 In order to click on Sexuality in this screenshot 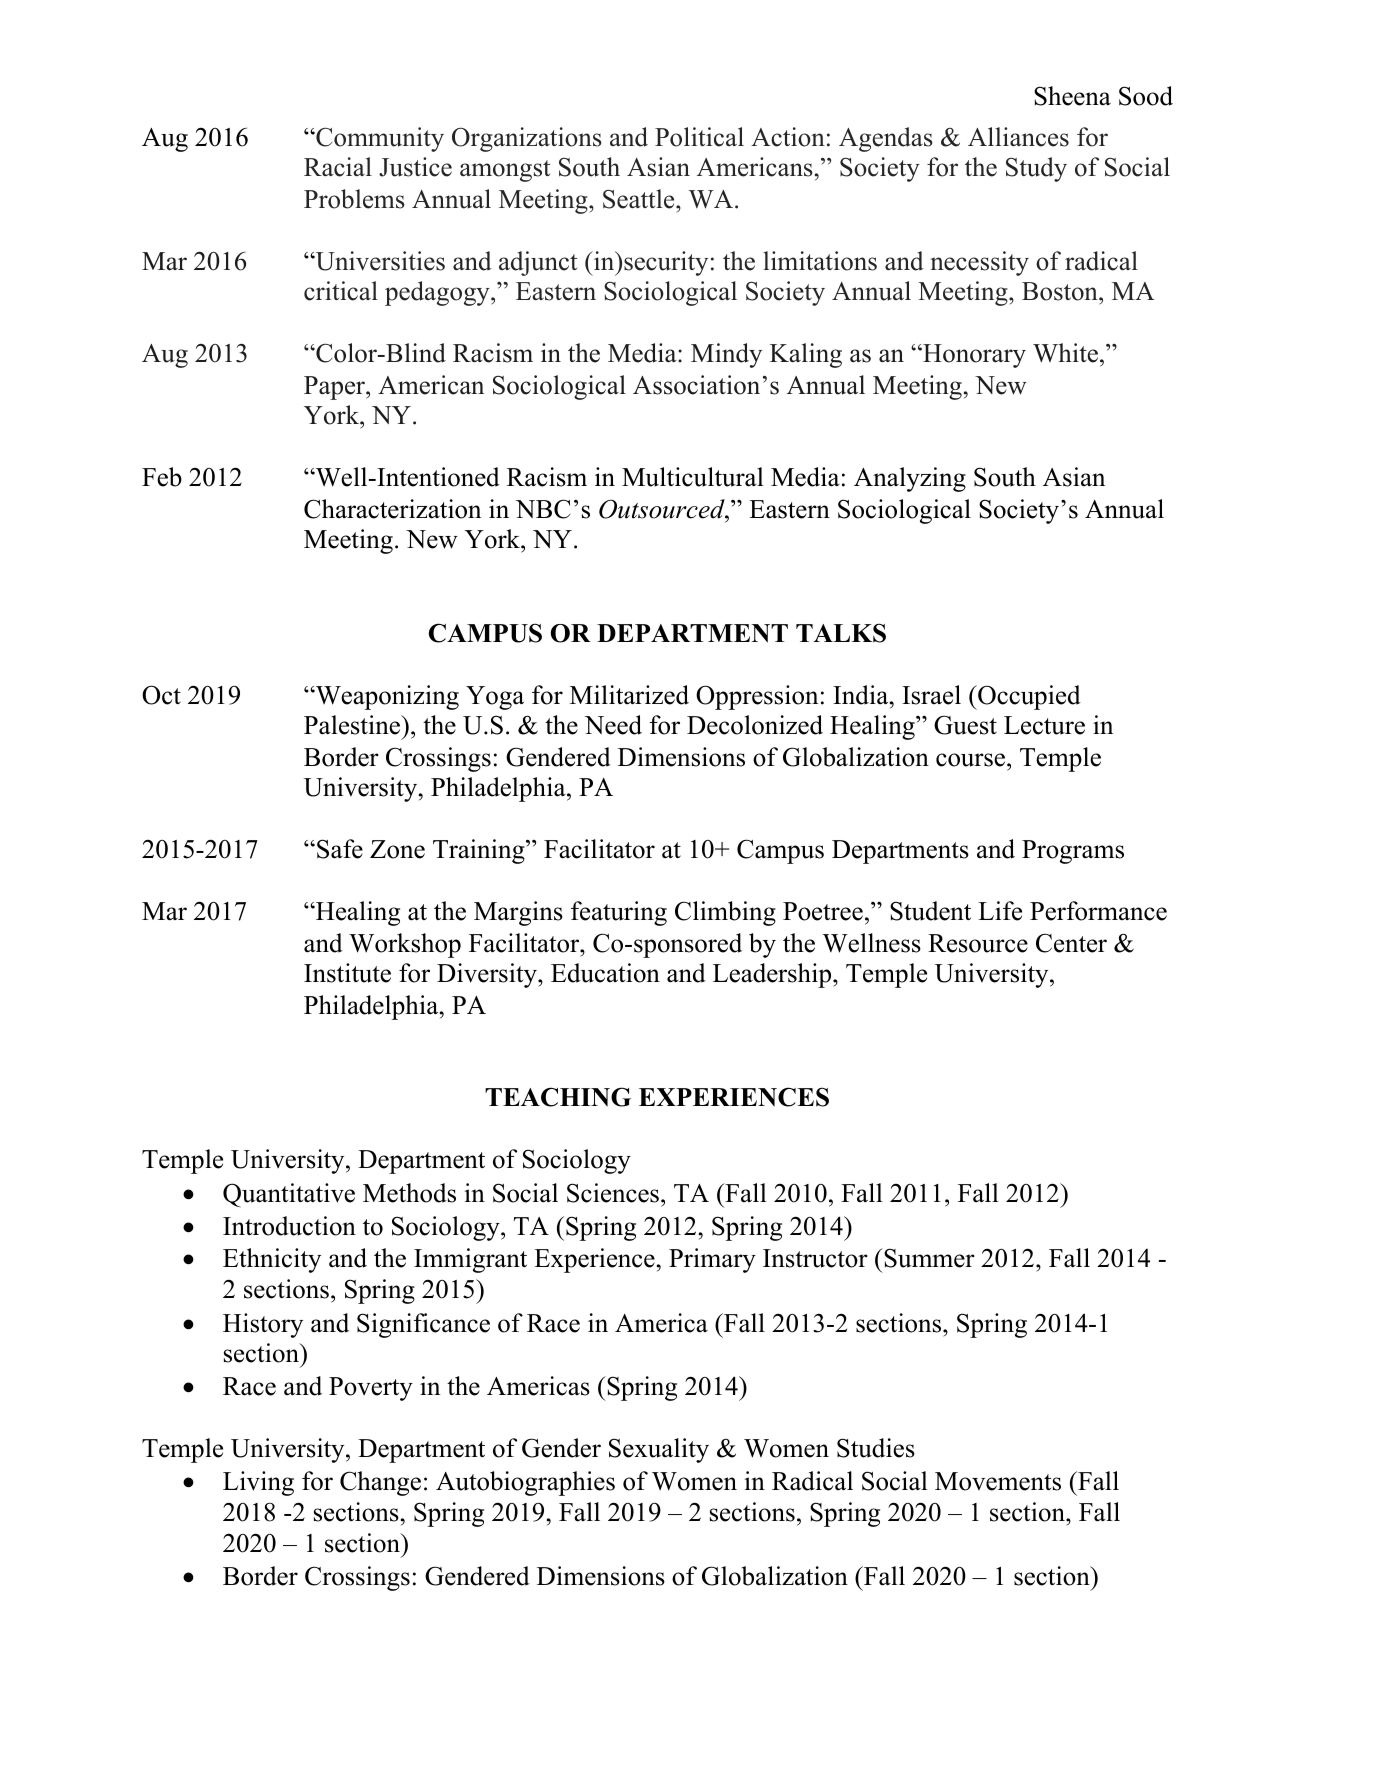, I will do `click(659, 1450)`.
